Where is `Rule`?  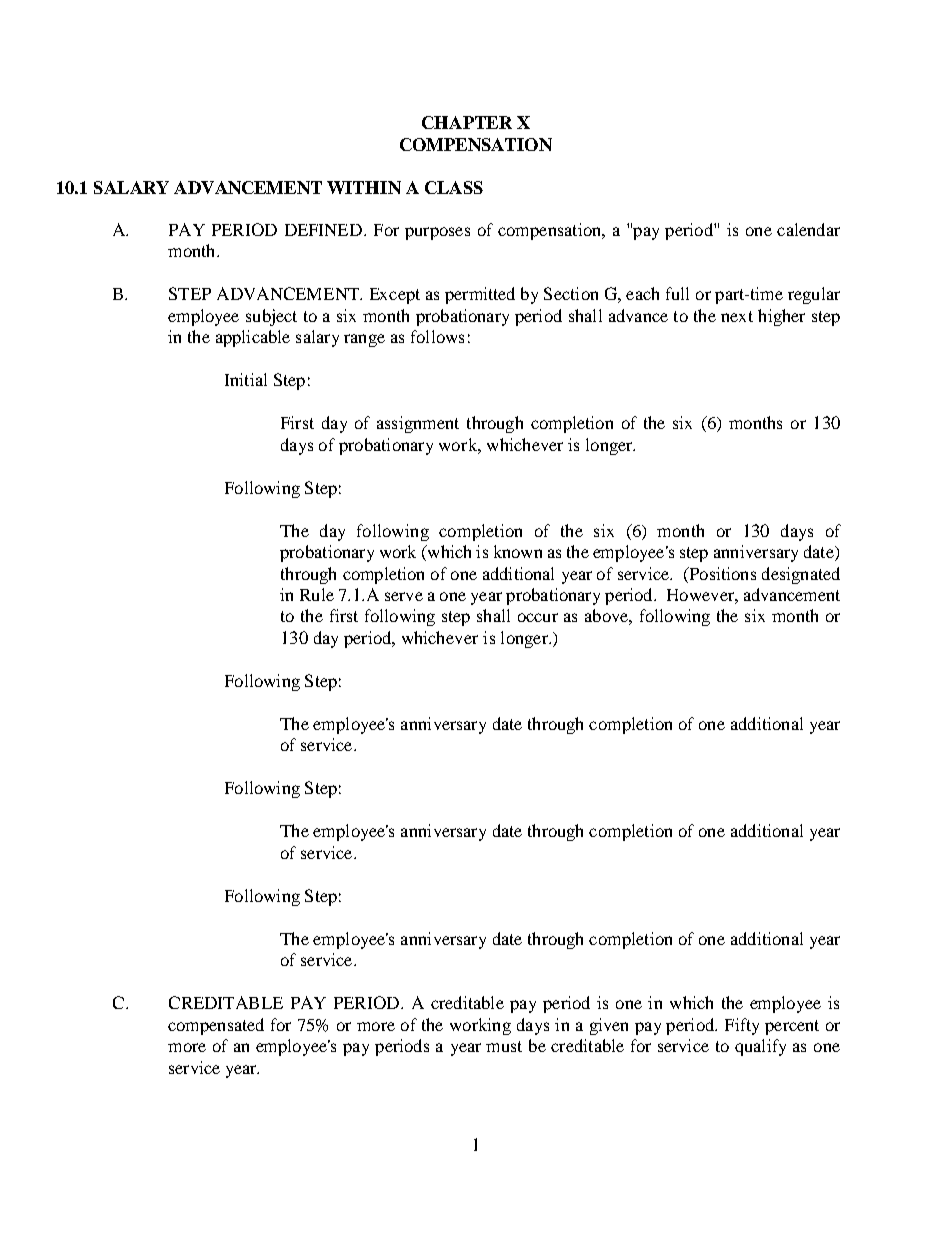 Rule is located at coordinates (317, 594).
